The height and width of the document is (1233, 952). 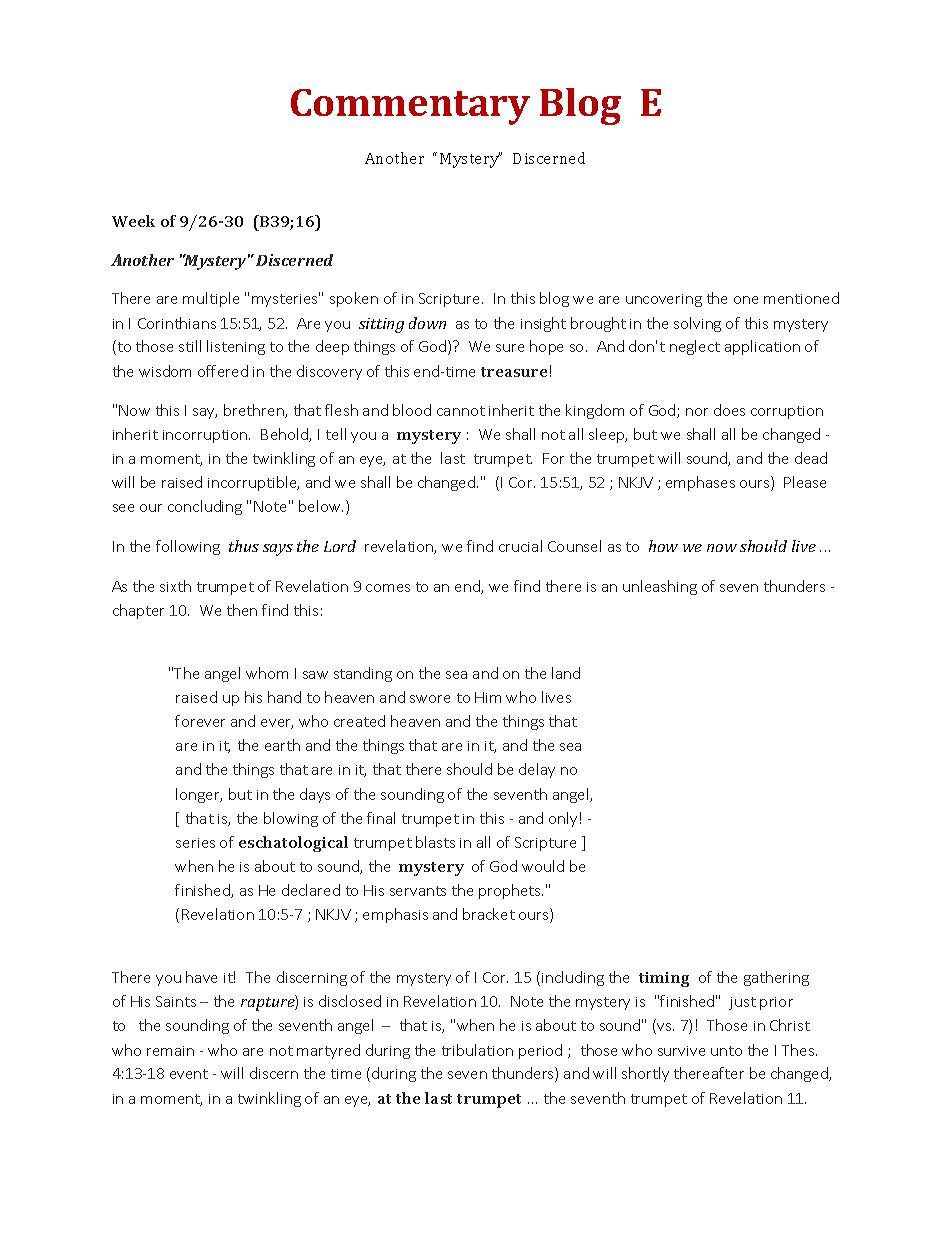 What do you see at coordinates (461, 411) in the document?
I see `cannot` at bounding box center [461, 411].
